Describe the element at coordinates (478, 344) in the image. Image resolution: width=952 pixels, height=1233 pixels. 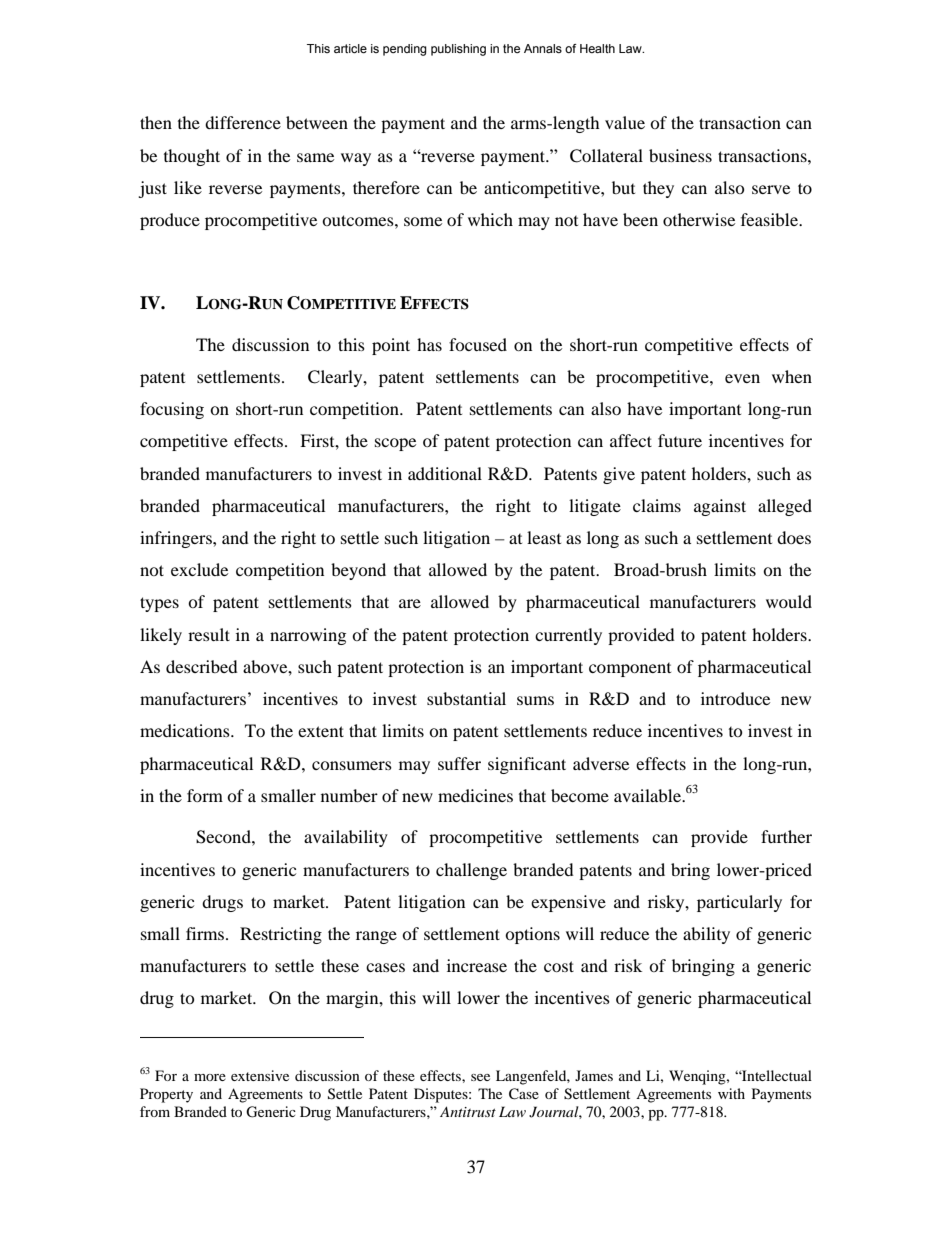
I see `focused` at that location.
